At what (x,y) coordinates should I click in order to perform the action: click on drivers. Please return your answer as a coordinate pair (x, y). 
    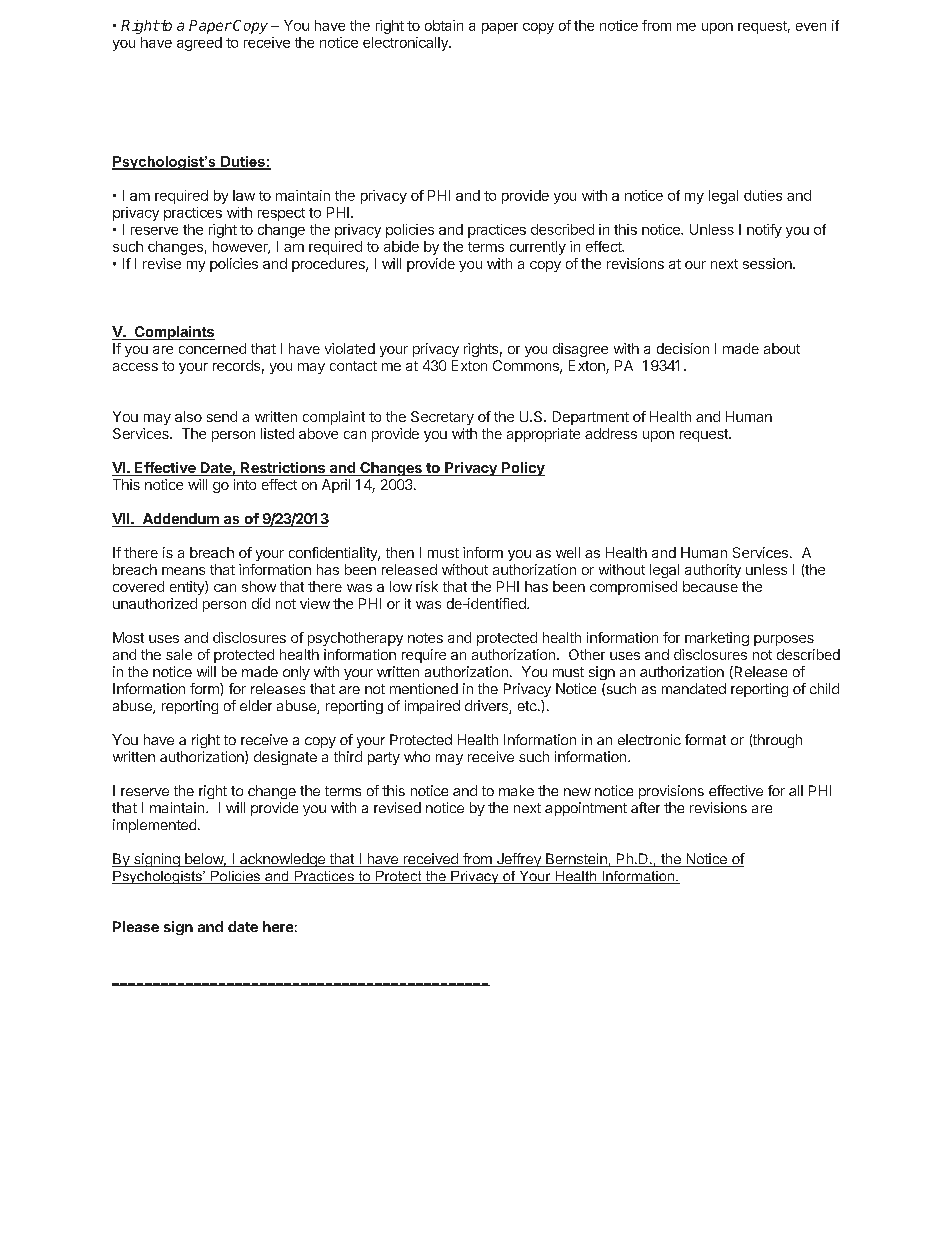
    Looking at the image, I should click on (487, 707).
